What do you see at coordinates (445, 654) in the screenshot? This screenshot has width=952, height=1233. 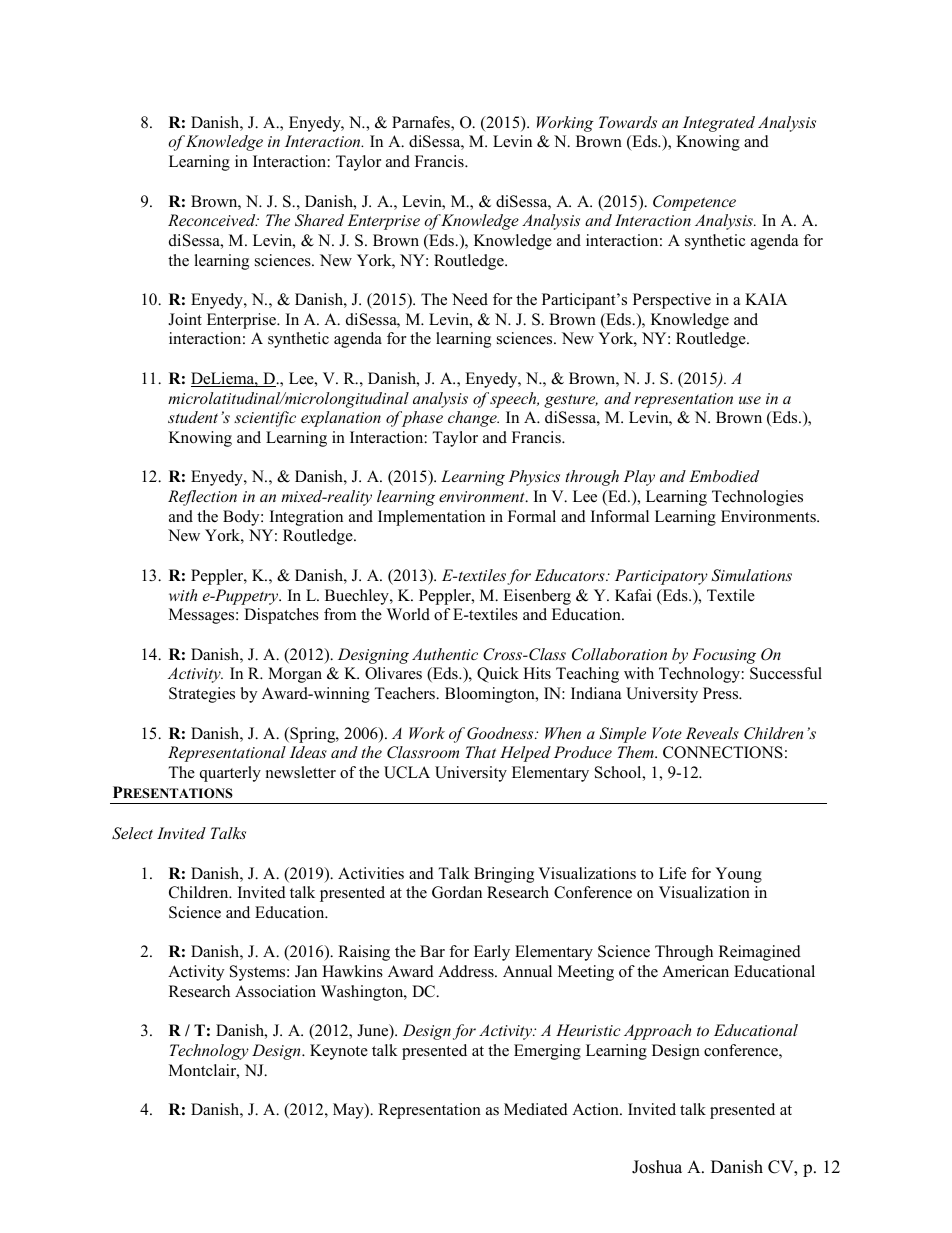 I see `Authentic` at bounding box center [445, 654].
